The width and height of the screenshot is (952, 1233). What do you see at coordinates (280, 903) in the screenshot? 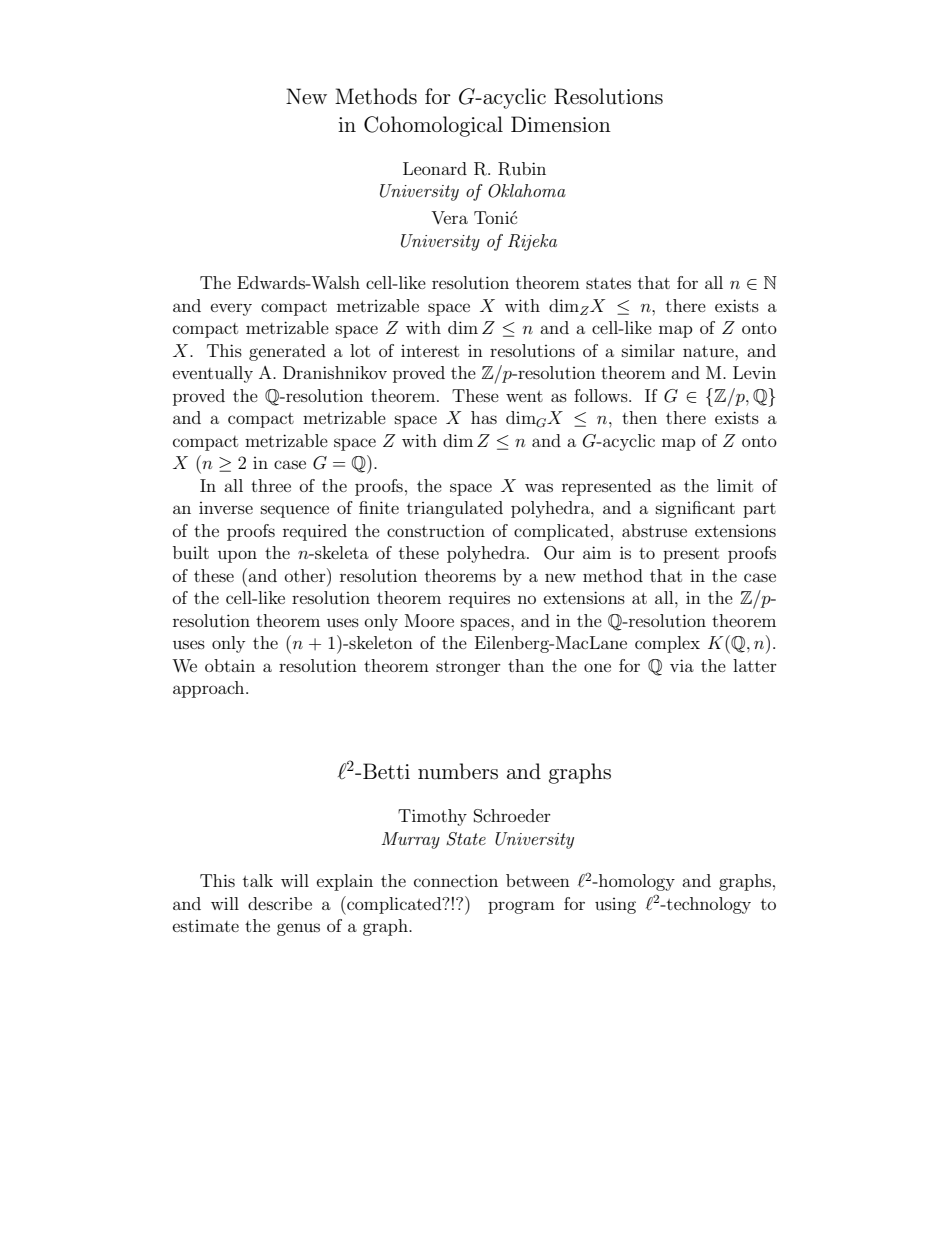
I see `describe` at bounding box center [280, 903].
